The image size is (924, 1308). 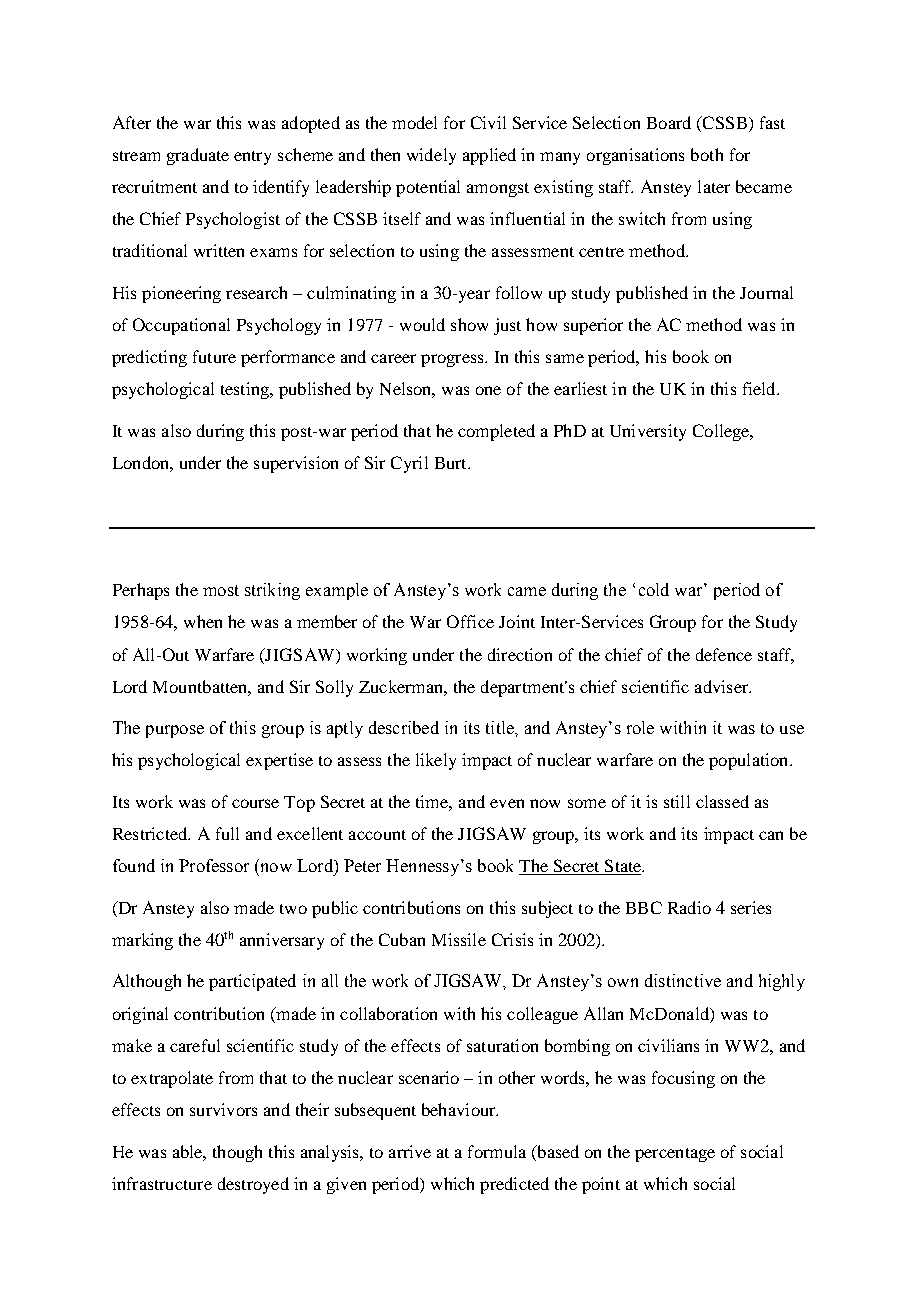 What do you see at coordinates (497, 1151) in the screenshot?
I see `formula` at bounding box center [497, 1151].
